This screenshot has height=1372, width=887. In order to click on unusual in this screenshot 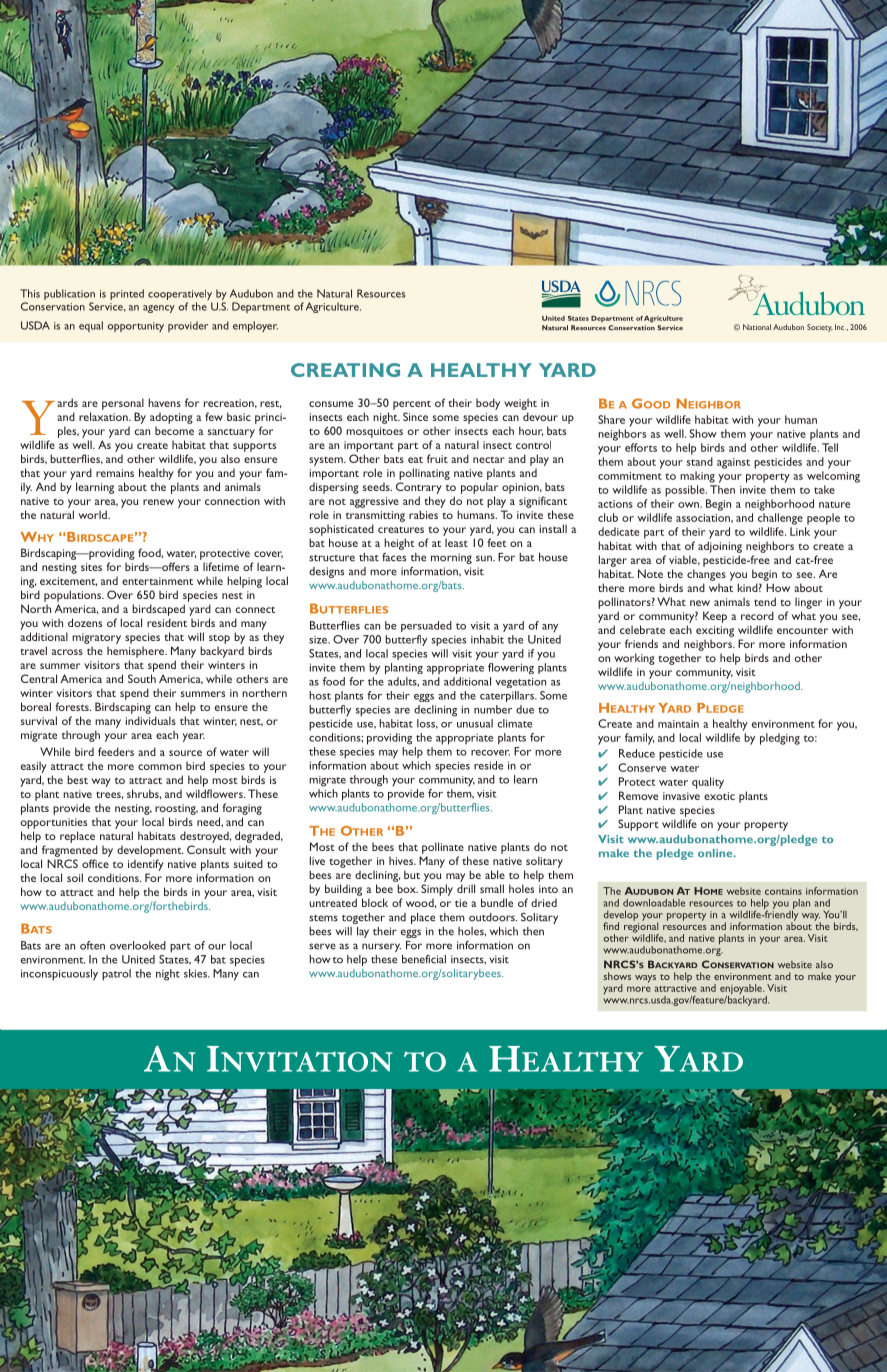, I will do `click(475, 723)`.
